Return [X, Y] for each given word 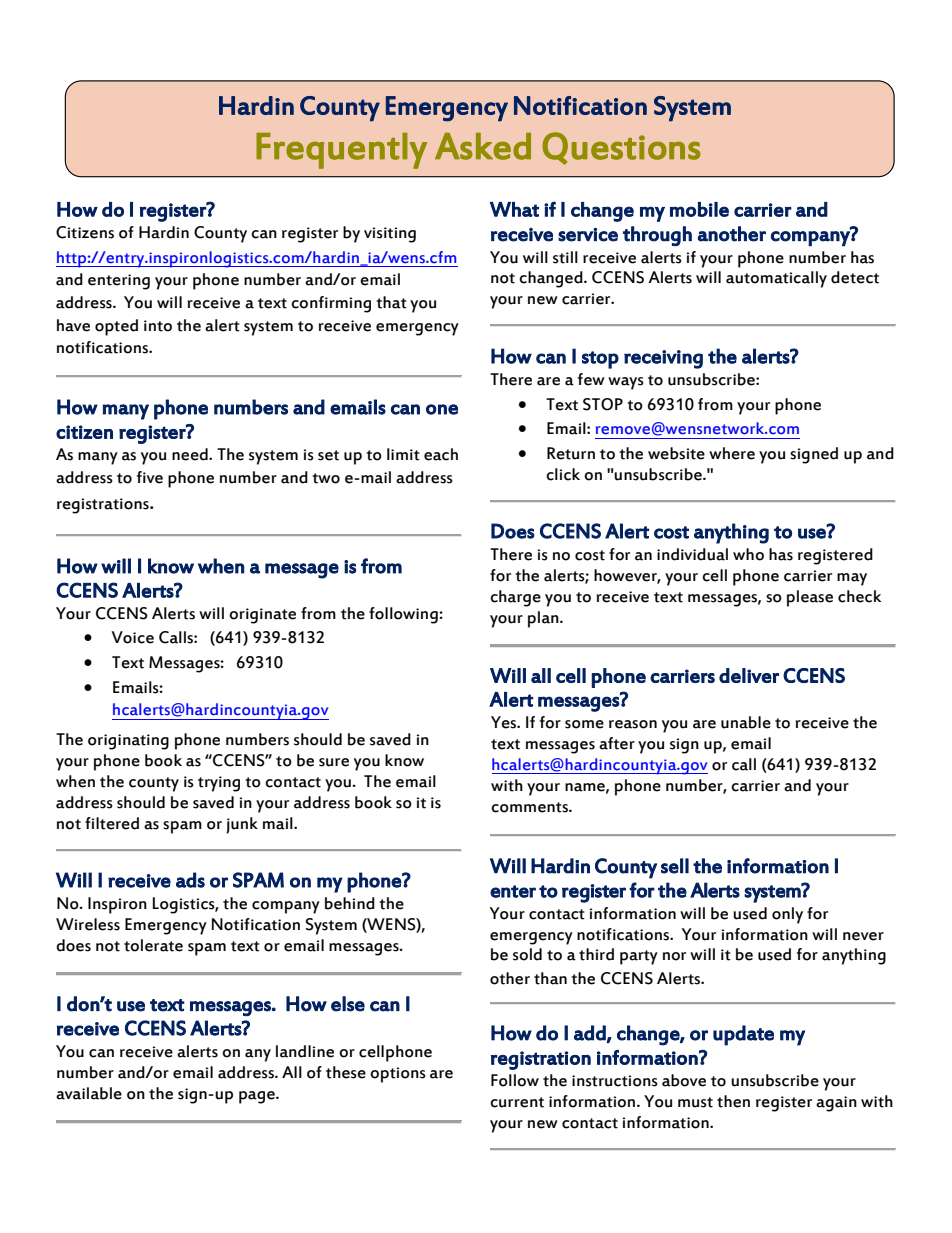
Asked [483, 146]
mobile [699, 209]
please [810, 598]
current [517, 1102]
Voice [132, 637]
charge [515, 598]
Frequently [341, 151]
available [89, 1093]
